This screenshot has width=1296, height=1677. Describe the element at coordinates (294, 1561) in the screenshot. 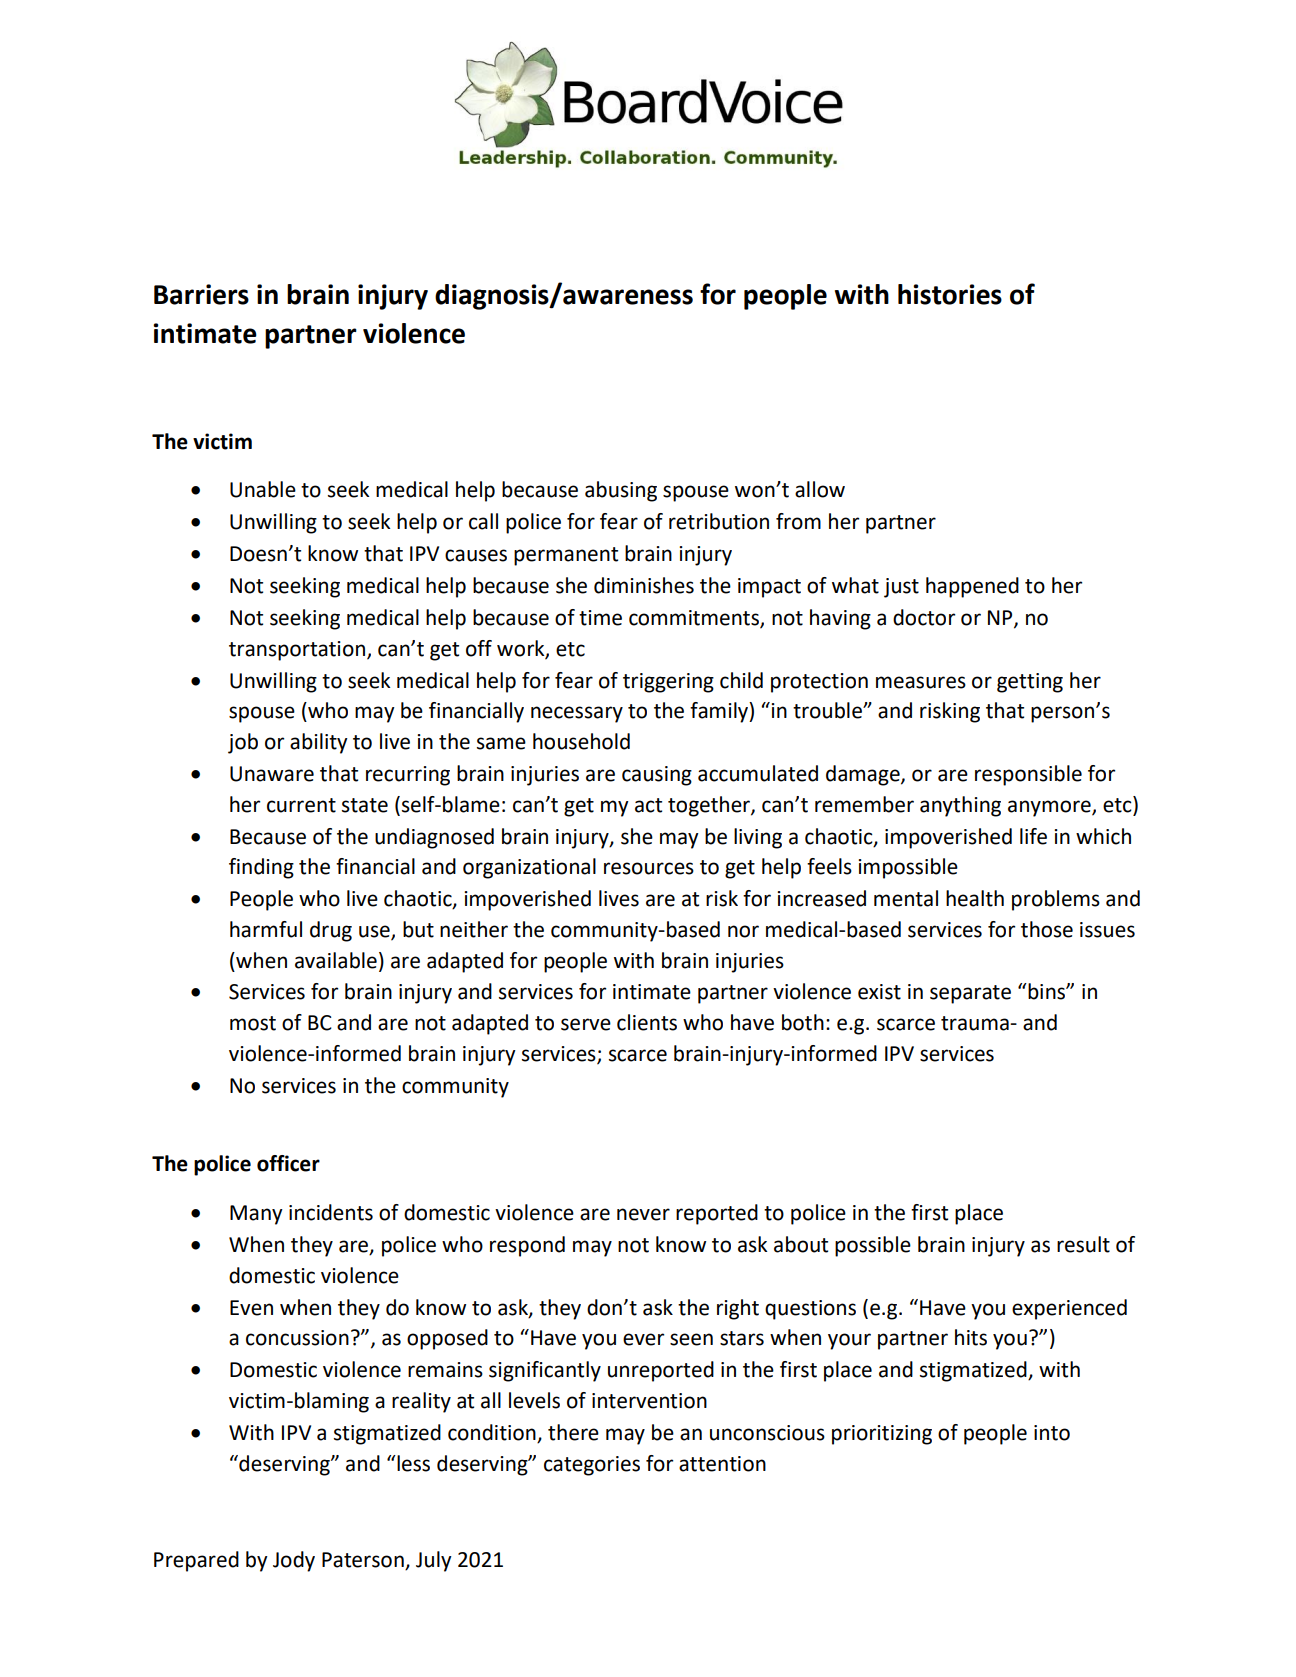

I see `Jody` at that location.
